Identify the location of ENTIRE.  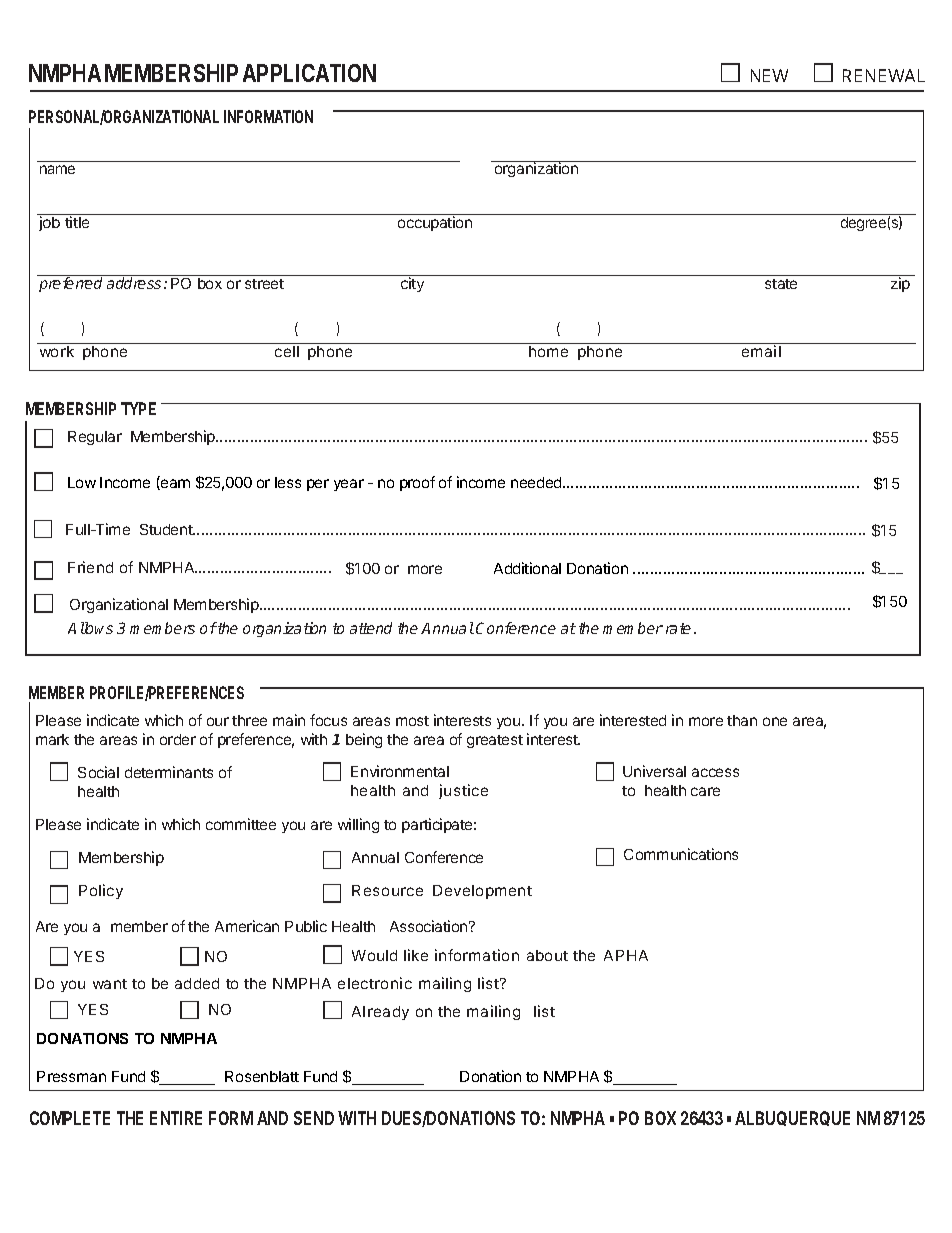
(176, 1118).
